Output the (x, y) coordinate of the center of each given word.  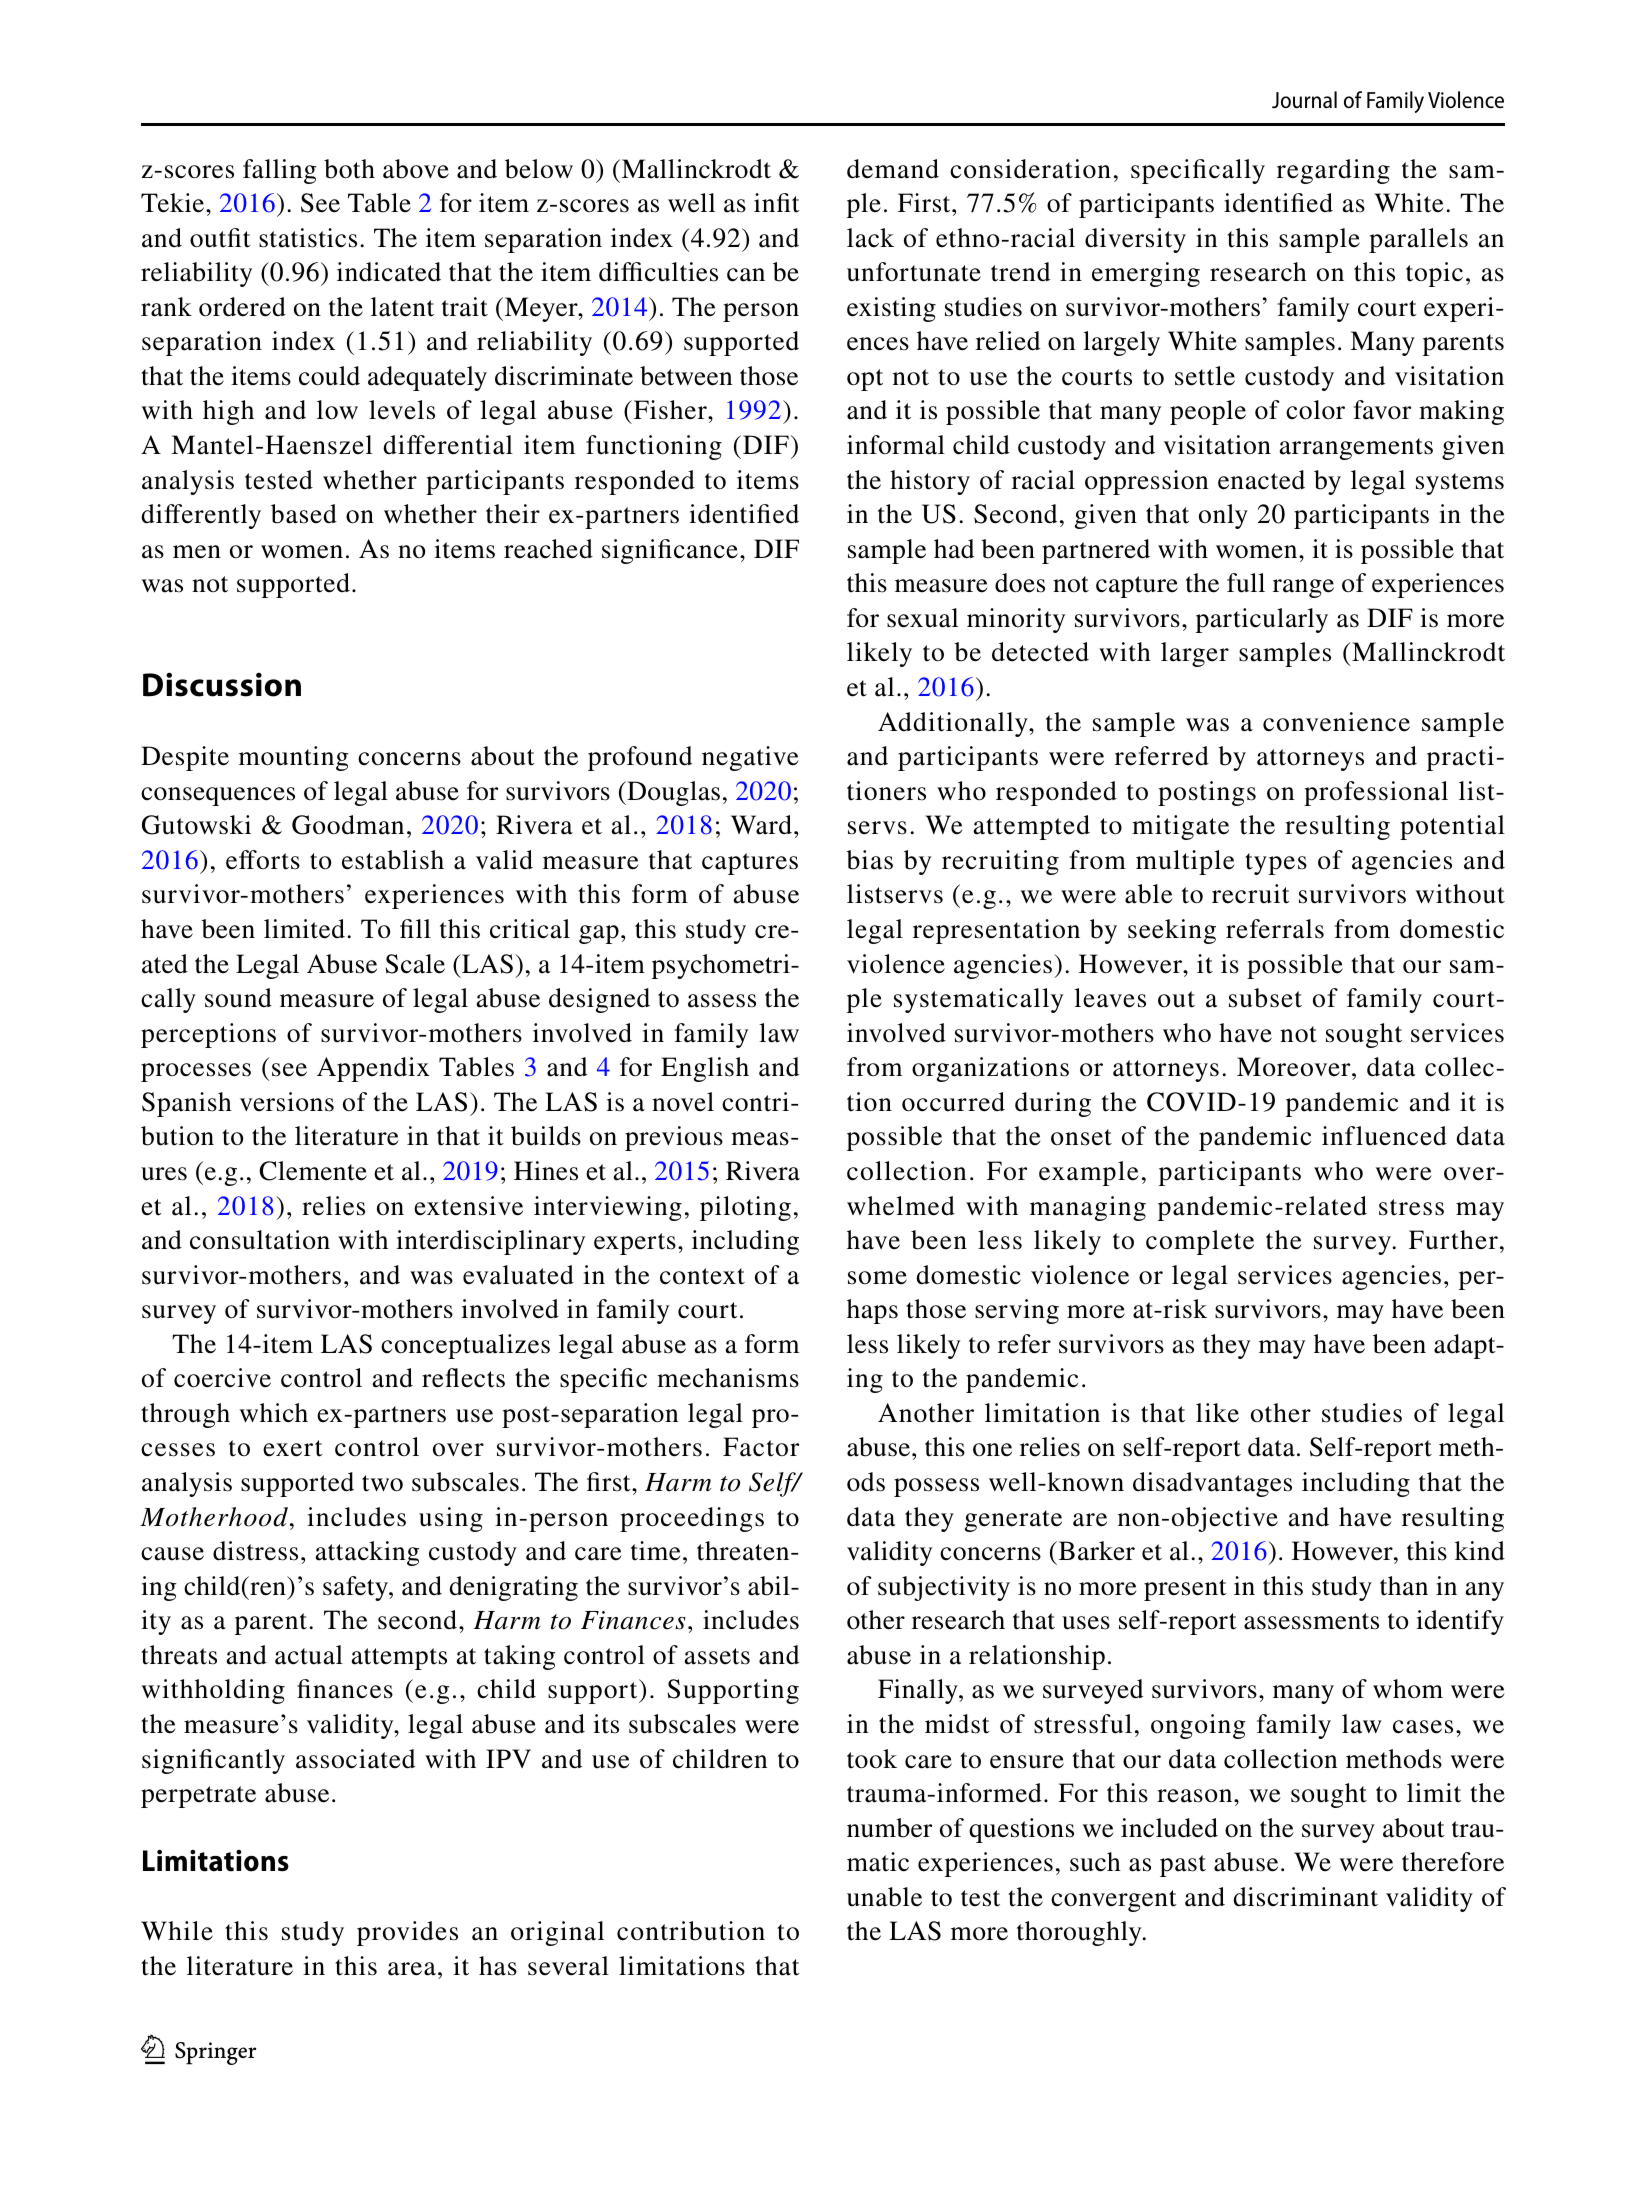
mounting (294, 758)
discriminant (1305, 1897)
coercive (222, 1378)
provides (407, 1933)
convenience (1336, 722)
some (877, 1278)
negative (750, 758)
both (349, 169)
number (889, 1828)
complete (1200, 1242)
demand (893, 169)
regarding (1333, 171)
